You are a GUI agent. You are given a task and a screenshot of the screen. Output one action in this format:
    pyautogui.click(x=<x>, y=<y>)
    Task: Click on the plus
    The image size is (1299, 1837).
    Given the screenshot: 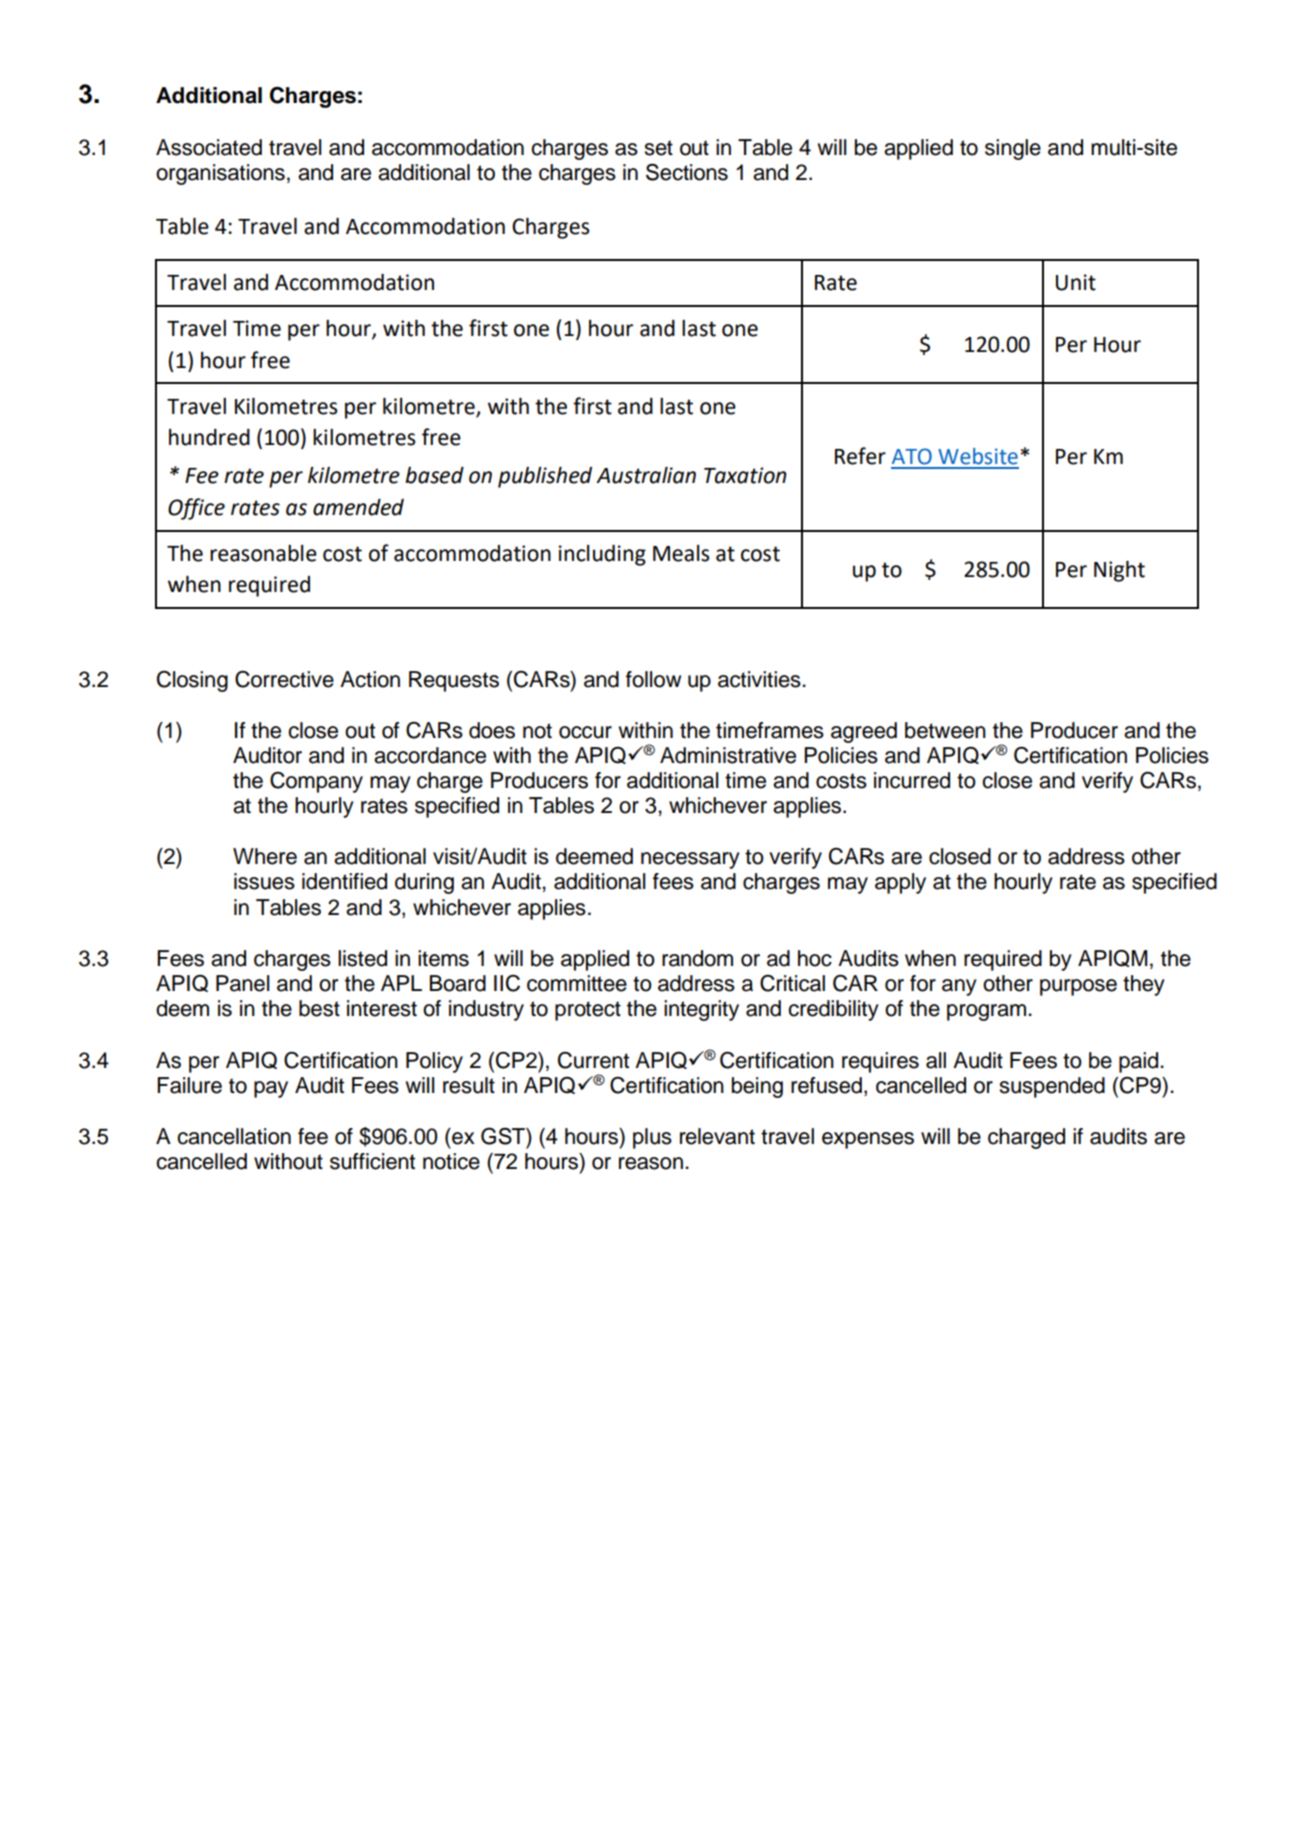 What is the action you would take?
    pyautogui.click(x=652, y=1138)
